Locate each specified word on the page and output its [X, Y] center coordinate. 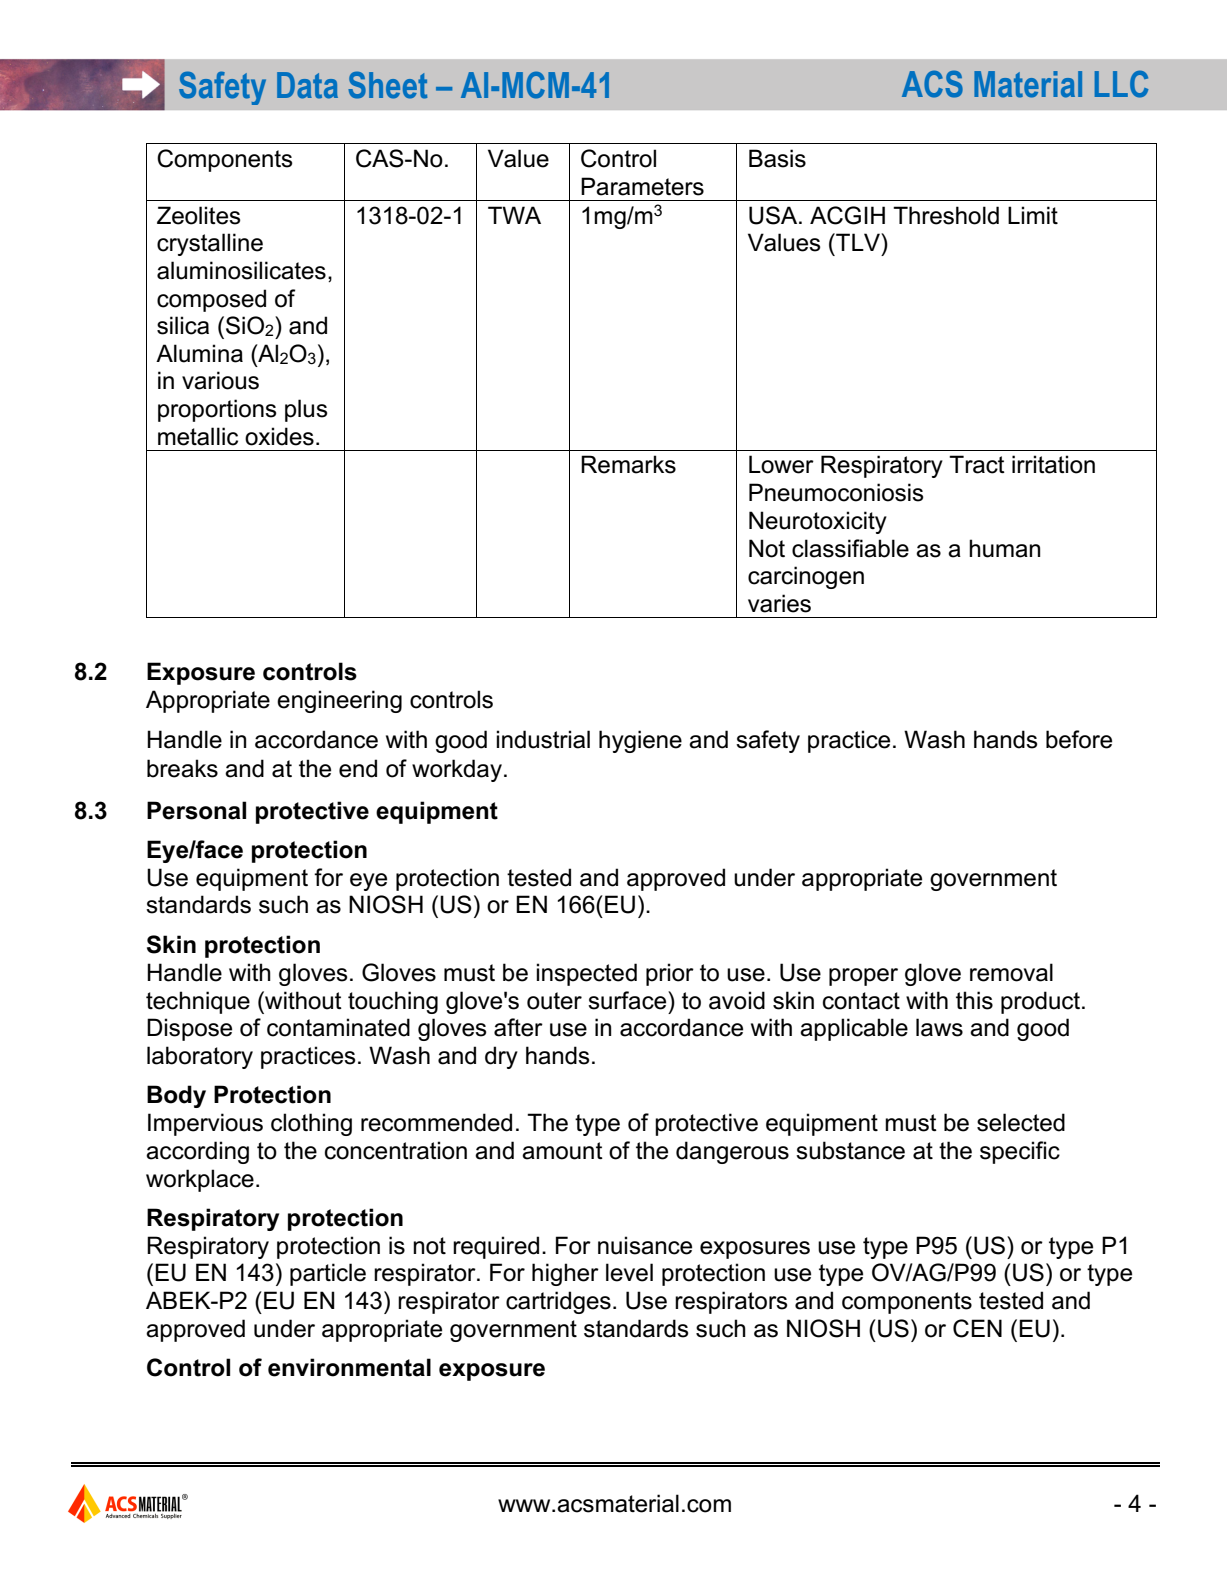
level [629, 1272]
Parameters [642, 186]
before [1079, 739]
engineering [339, 701]
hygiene [640, 741]
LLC [1121, 84]
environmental [349, 1367]
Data [307, 85]
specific [1020, 1152]
